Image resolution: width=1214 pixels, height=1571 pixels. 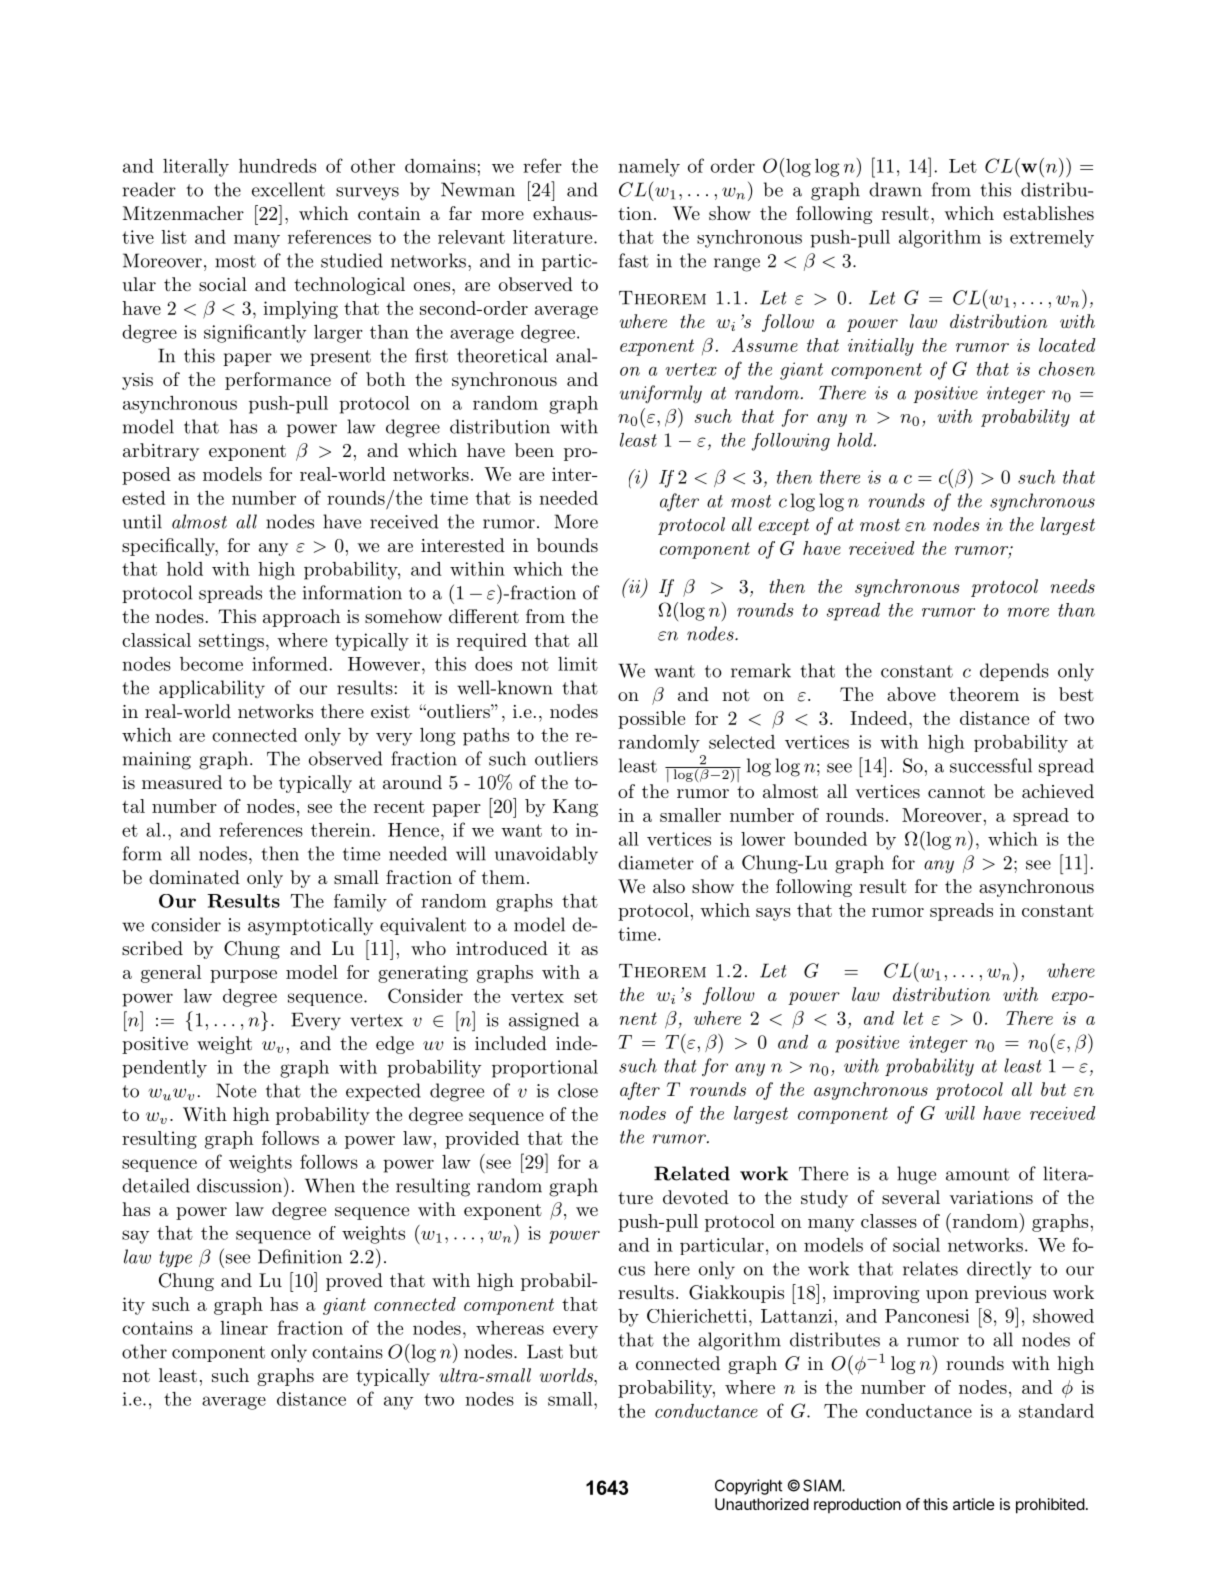 I want to click on limit, so click(x=578, y=664).
